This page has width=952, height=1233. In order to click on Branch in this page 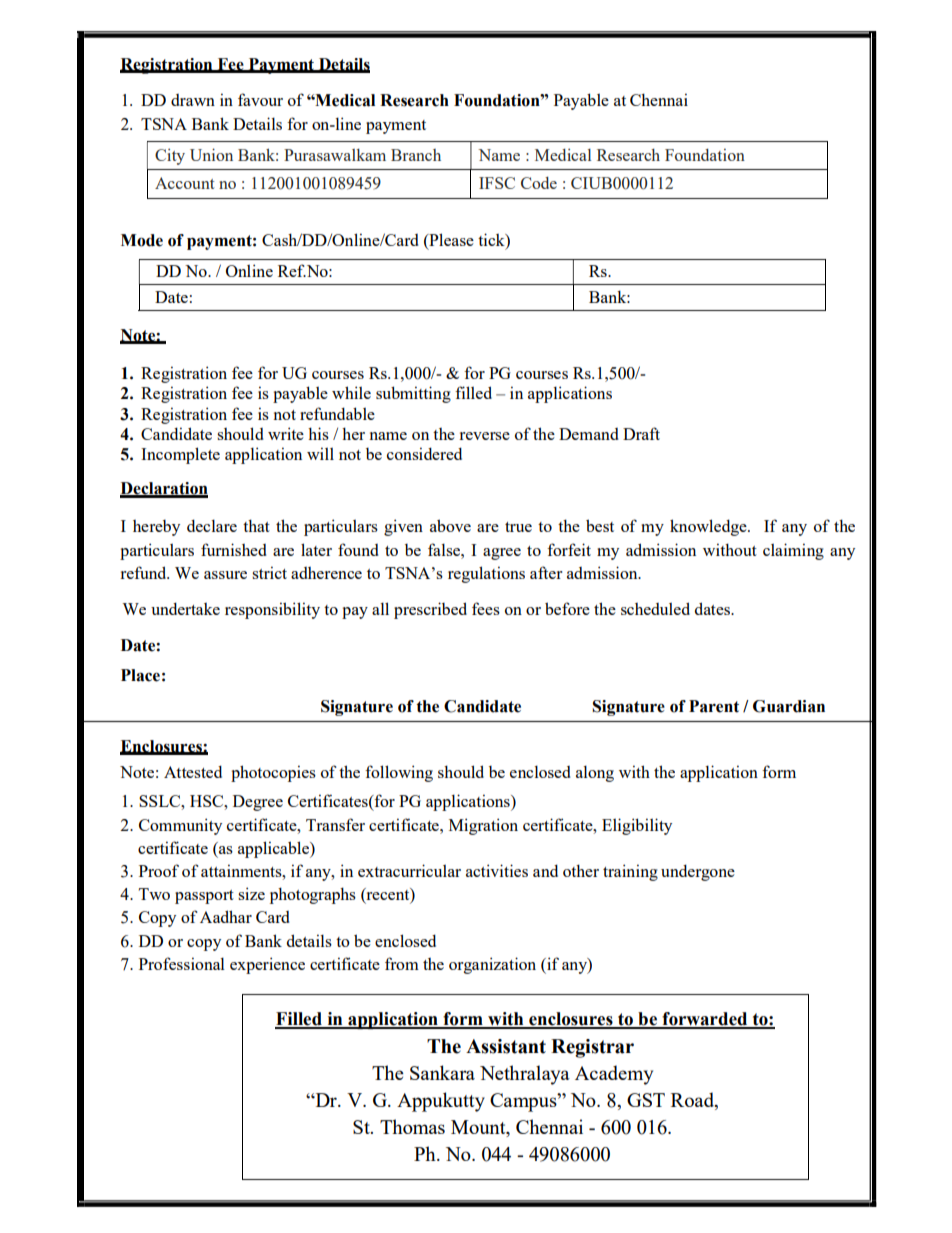, I will do `click(416, 155)`.
